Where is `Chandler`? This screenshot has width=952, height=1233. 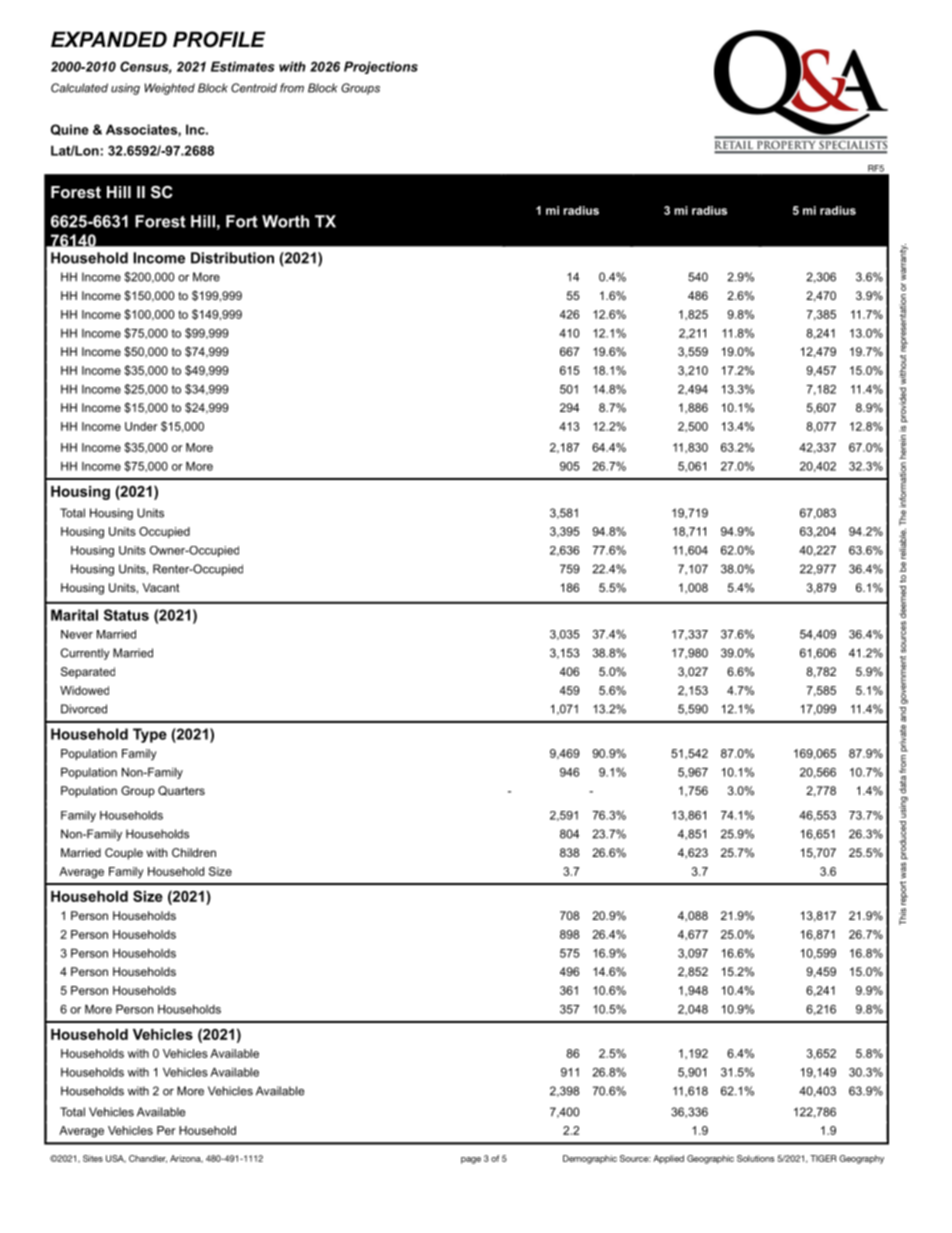
Chandler is located at coordinates (148, 1159).
